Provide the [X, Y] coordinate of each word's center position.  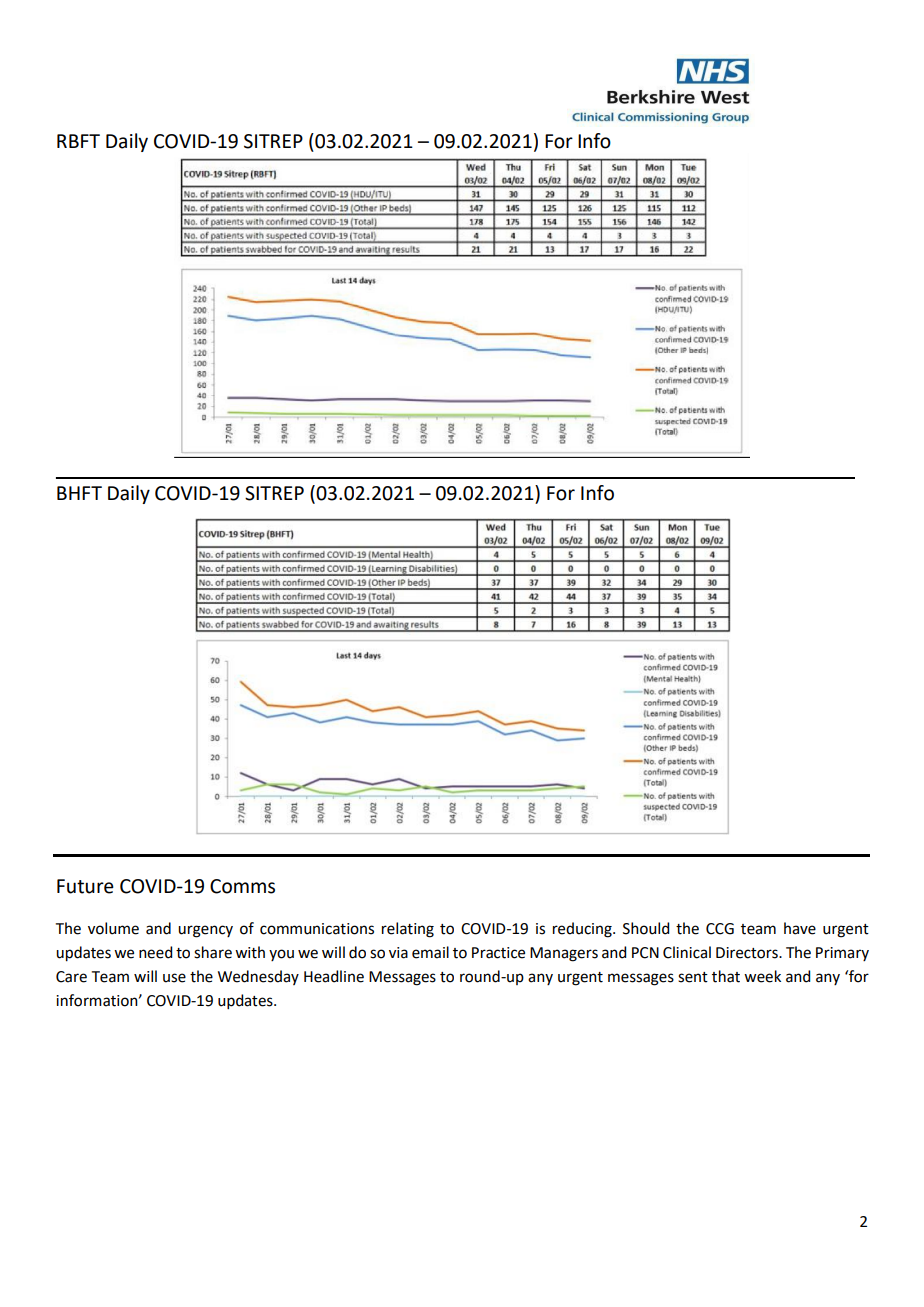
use [174, 978]
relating [408, 930]
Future [85, 886]
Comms [242, 886]
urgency [205, 931]
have [800, 928]
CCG [720, 929]
